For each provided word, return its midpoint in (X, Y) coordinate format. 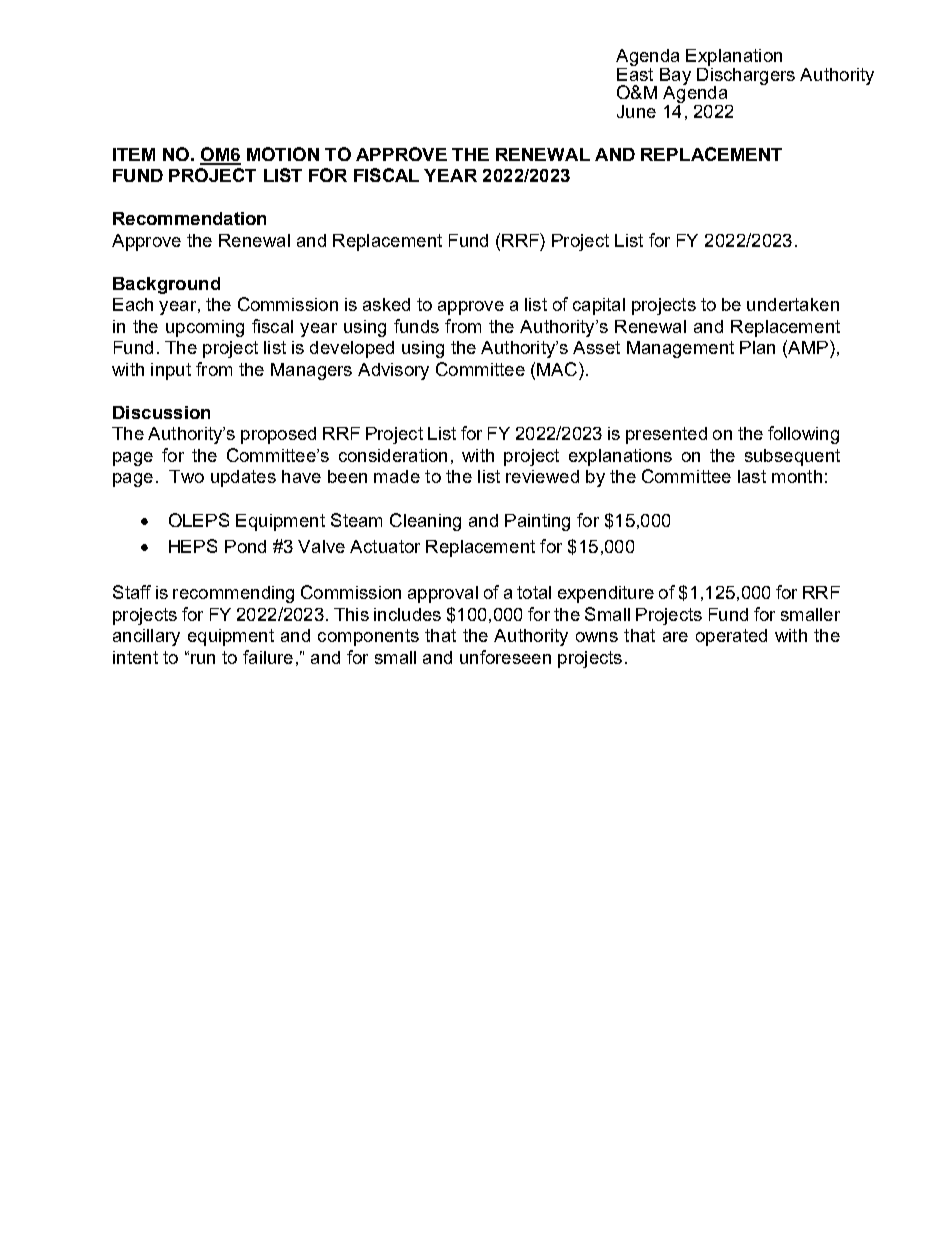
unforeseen (505, 657)
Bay (675, 77)
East (635, 73)
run (203, 659)
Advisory (393, 371)
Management (680, 349)
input (171, 371)
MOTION (283, 154)
